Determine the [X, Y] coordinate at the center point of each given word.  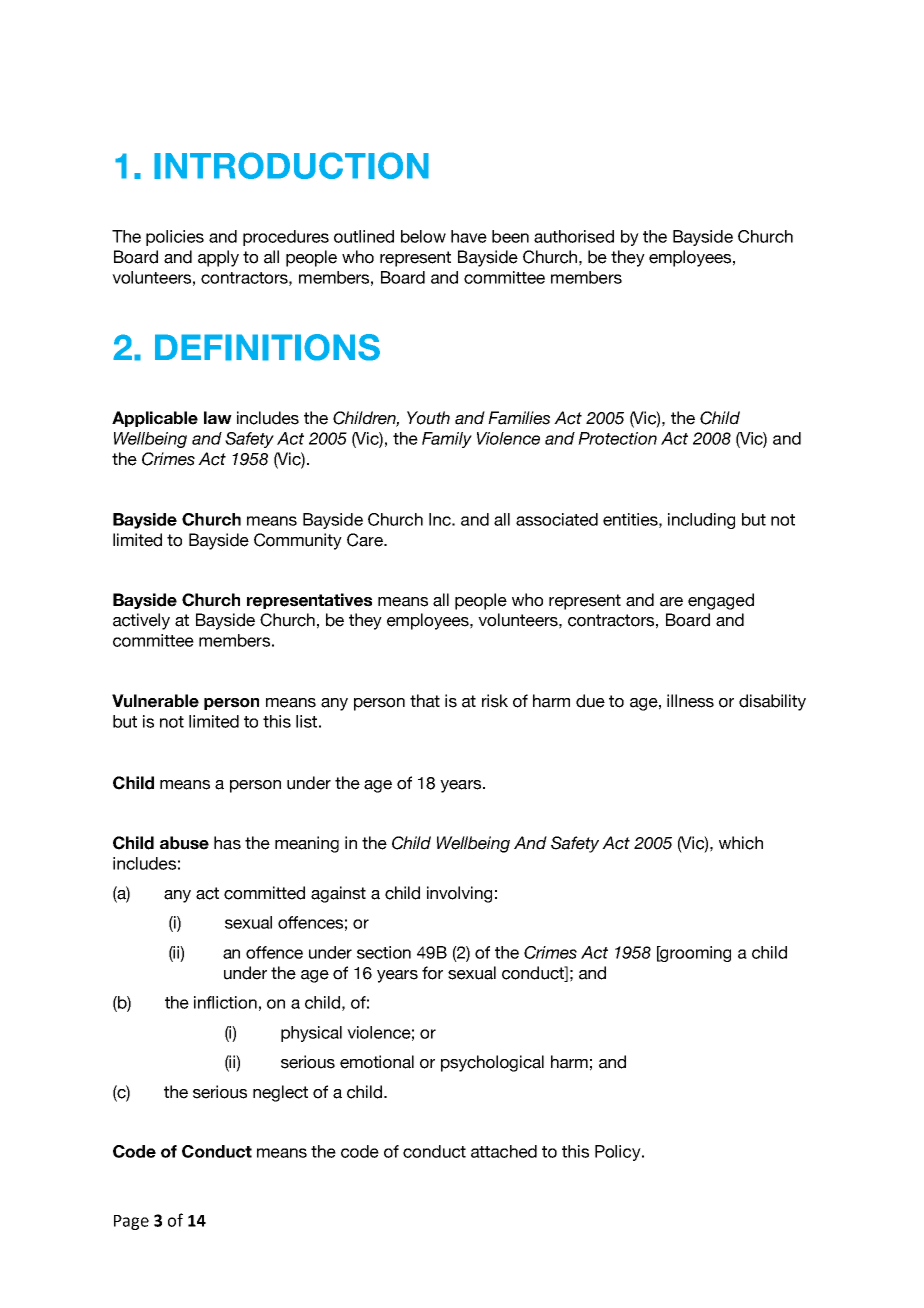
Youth [428, 418]
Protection [617, 438]
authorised [574, 236]
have [469, 236]
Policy [619, 1153]
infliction [225, 1002]
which [741, 843]
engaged [721, 601]
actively [141, 621]
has [227, 843]
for [432, 973]
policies [175, 238]
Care [366, 540]
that [425, 701]
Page [131, 1222]
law [218, 417]
